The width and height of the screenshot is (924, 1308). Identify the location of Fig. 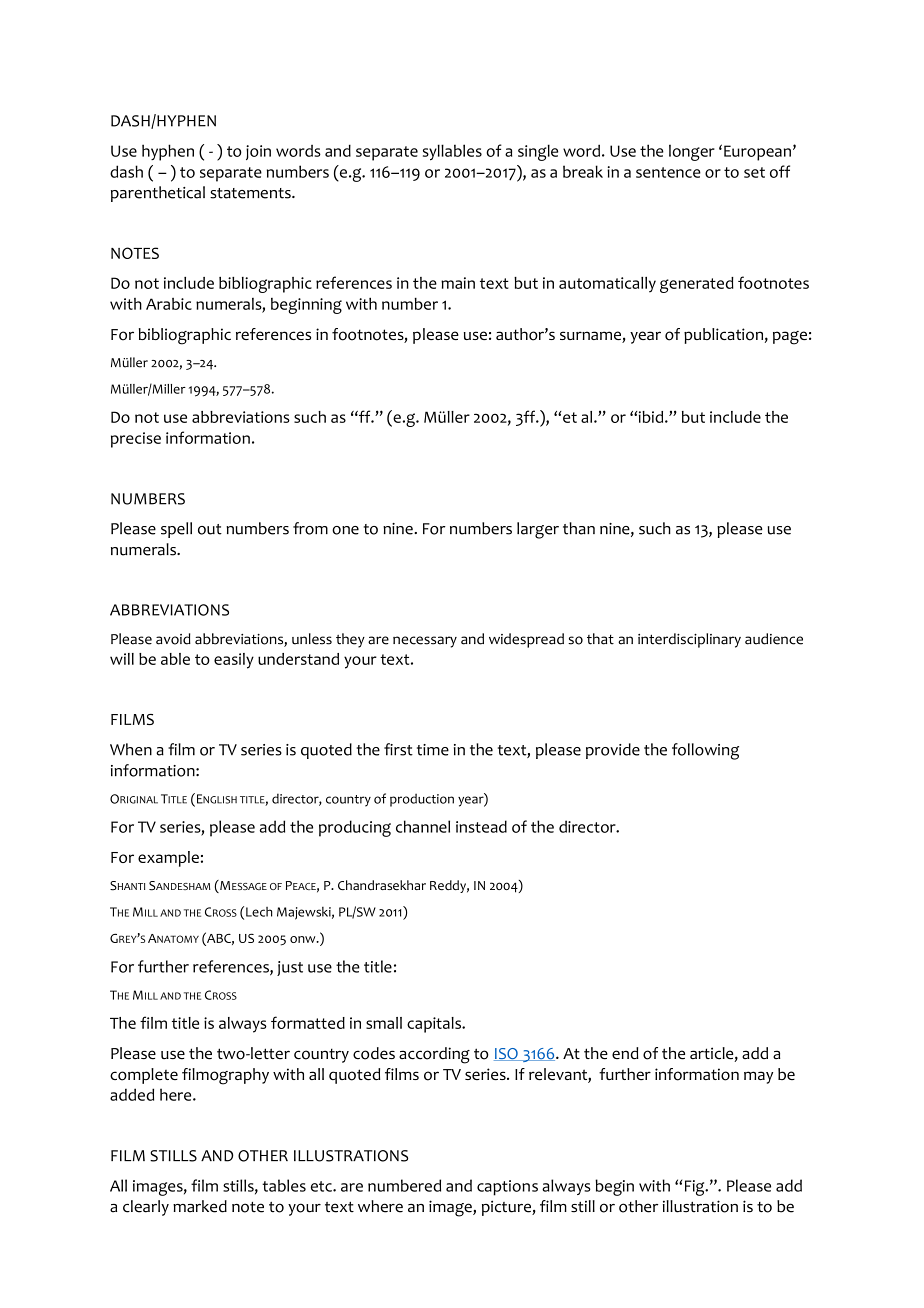
(696, 1188).
